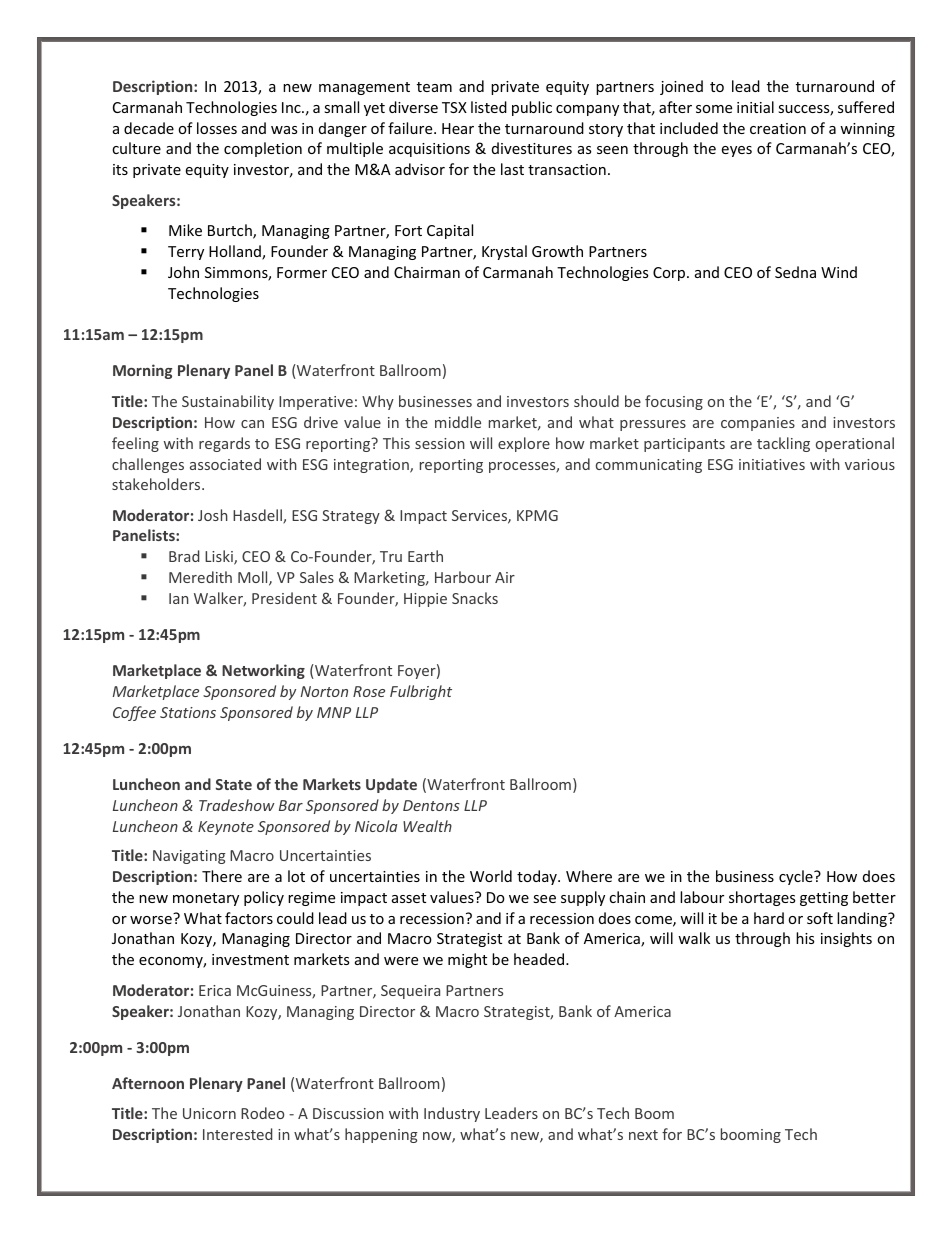 The height and width of the screenshot is (1233, 952). What do you see at coordinates (758, 424) in the screenshot?
I see `companies` at bounding box center [758, 424].
